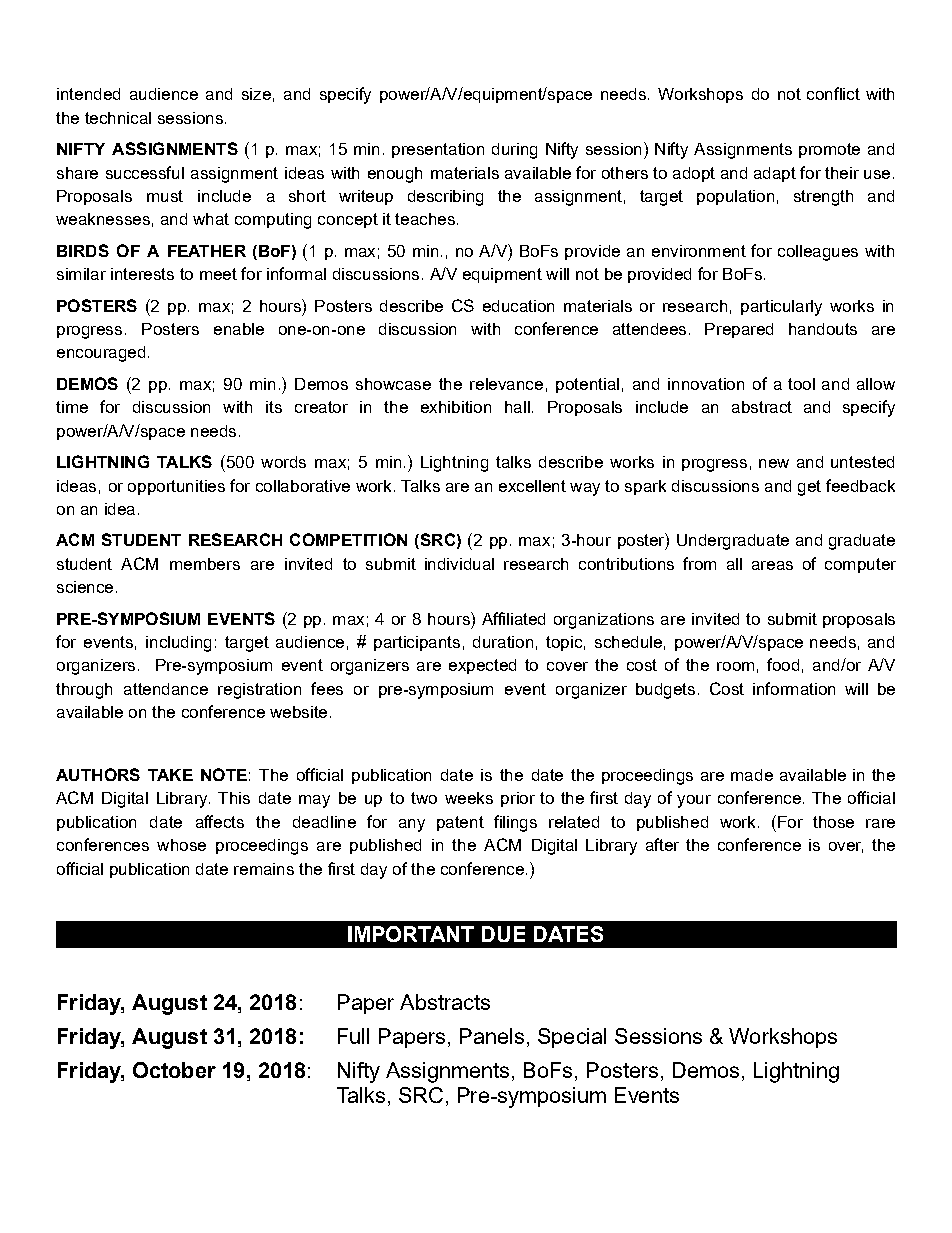 The height and width of the document is (1233, 952). Describe the element at coordinates (774, 463) in the document. I see `new` at that location.
